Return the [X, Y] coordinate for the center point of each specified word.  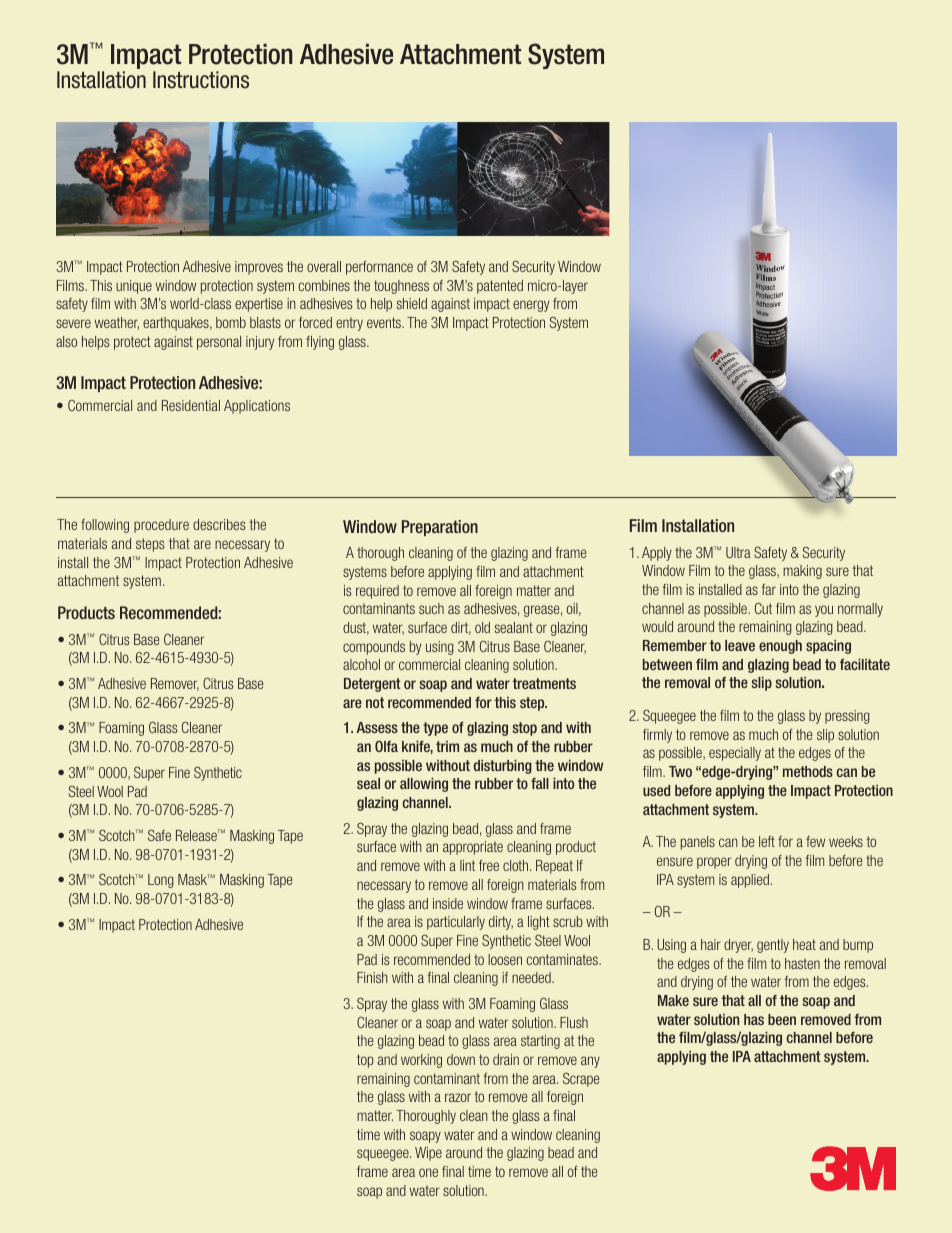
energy [531, 306]
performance [379, 268]
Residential [191, 405]
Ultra [738, 552]
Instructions [201, 80]
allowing [424, 785]
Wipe [428, 1154]
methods [808, 771]
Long [161, 881]
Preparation [440, 528]
